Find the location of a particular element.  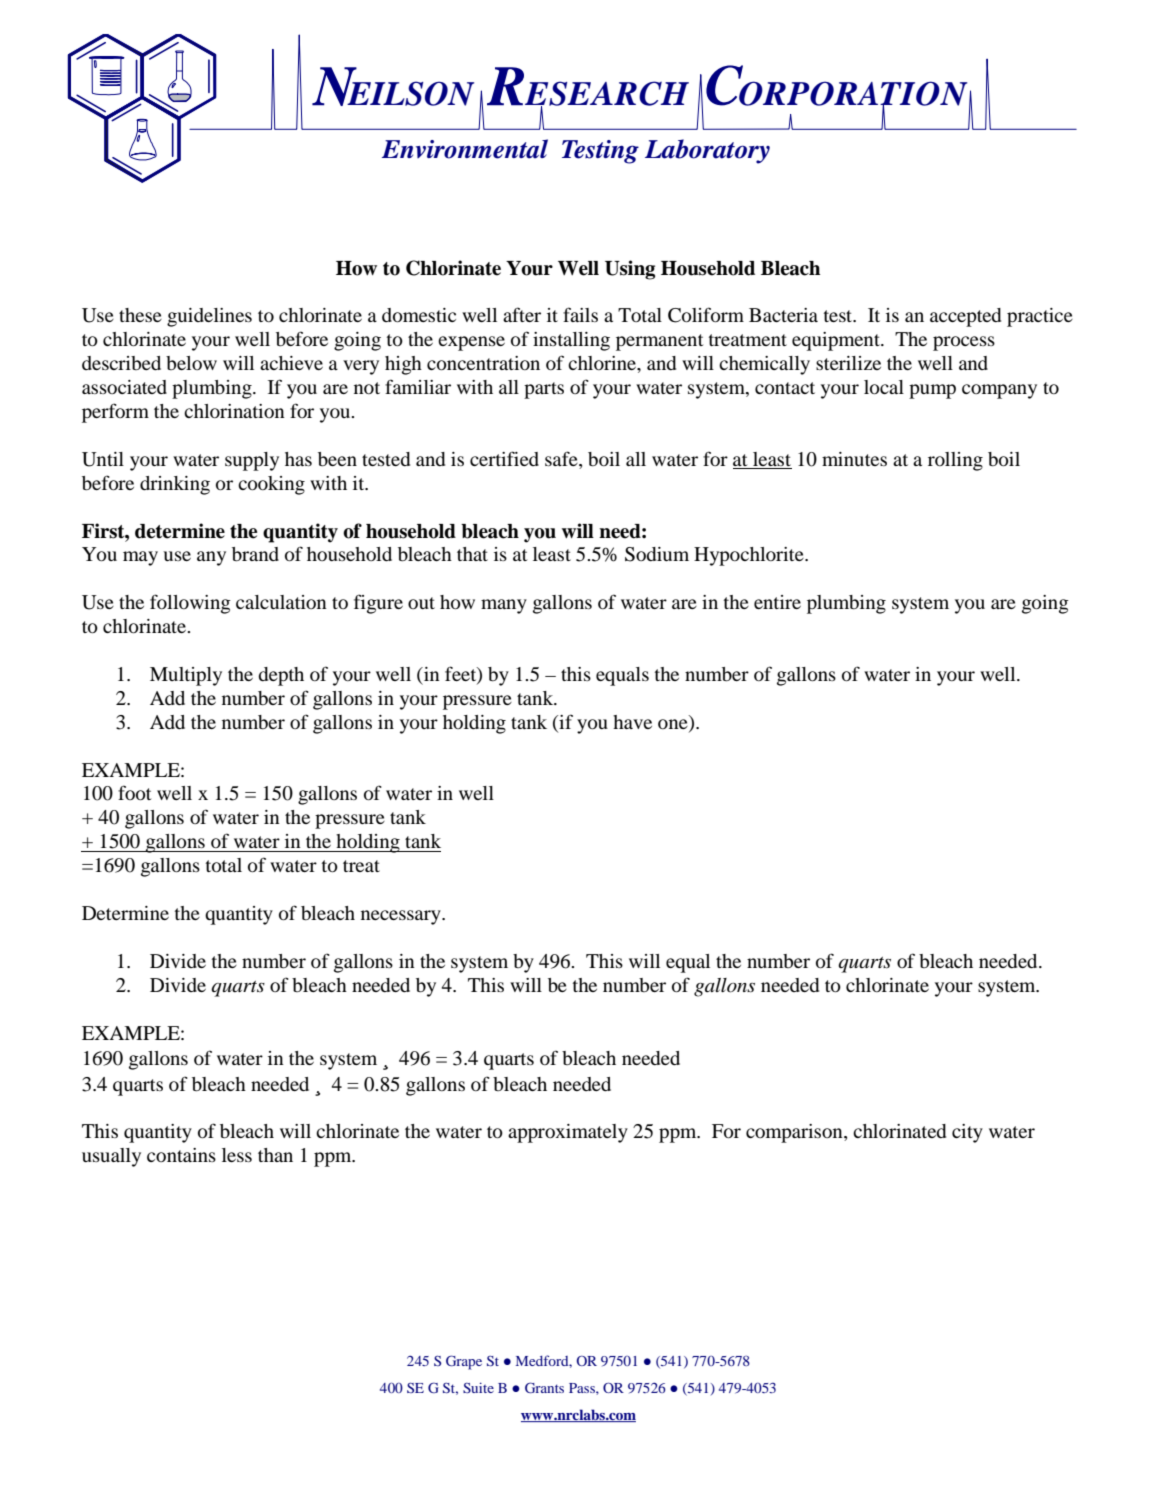

accepted is located at coordinates (965, 317).
